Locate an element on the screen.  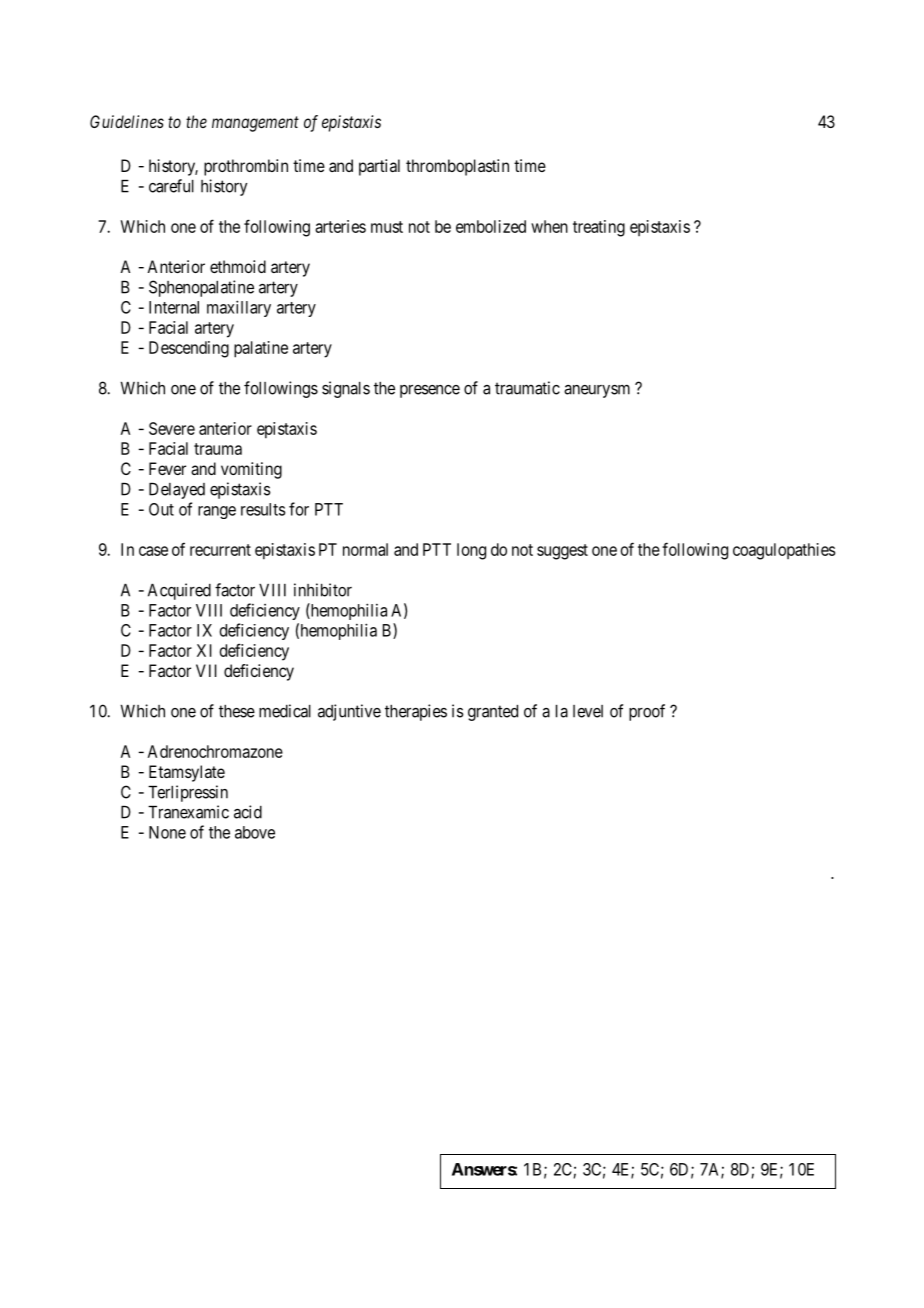
recurrent is located at coordinates (220, 550).
